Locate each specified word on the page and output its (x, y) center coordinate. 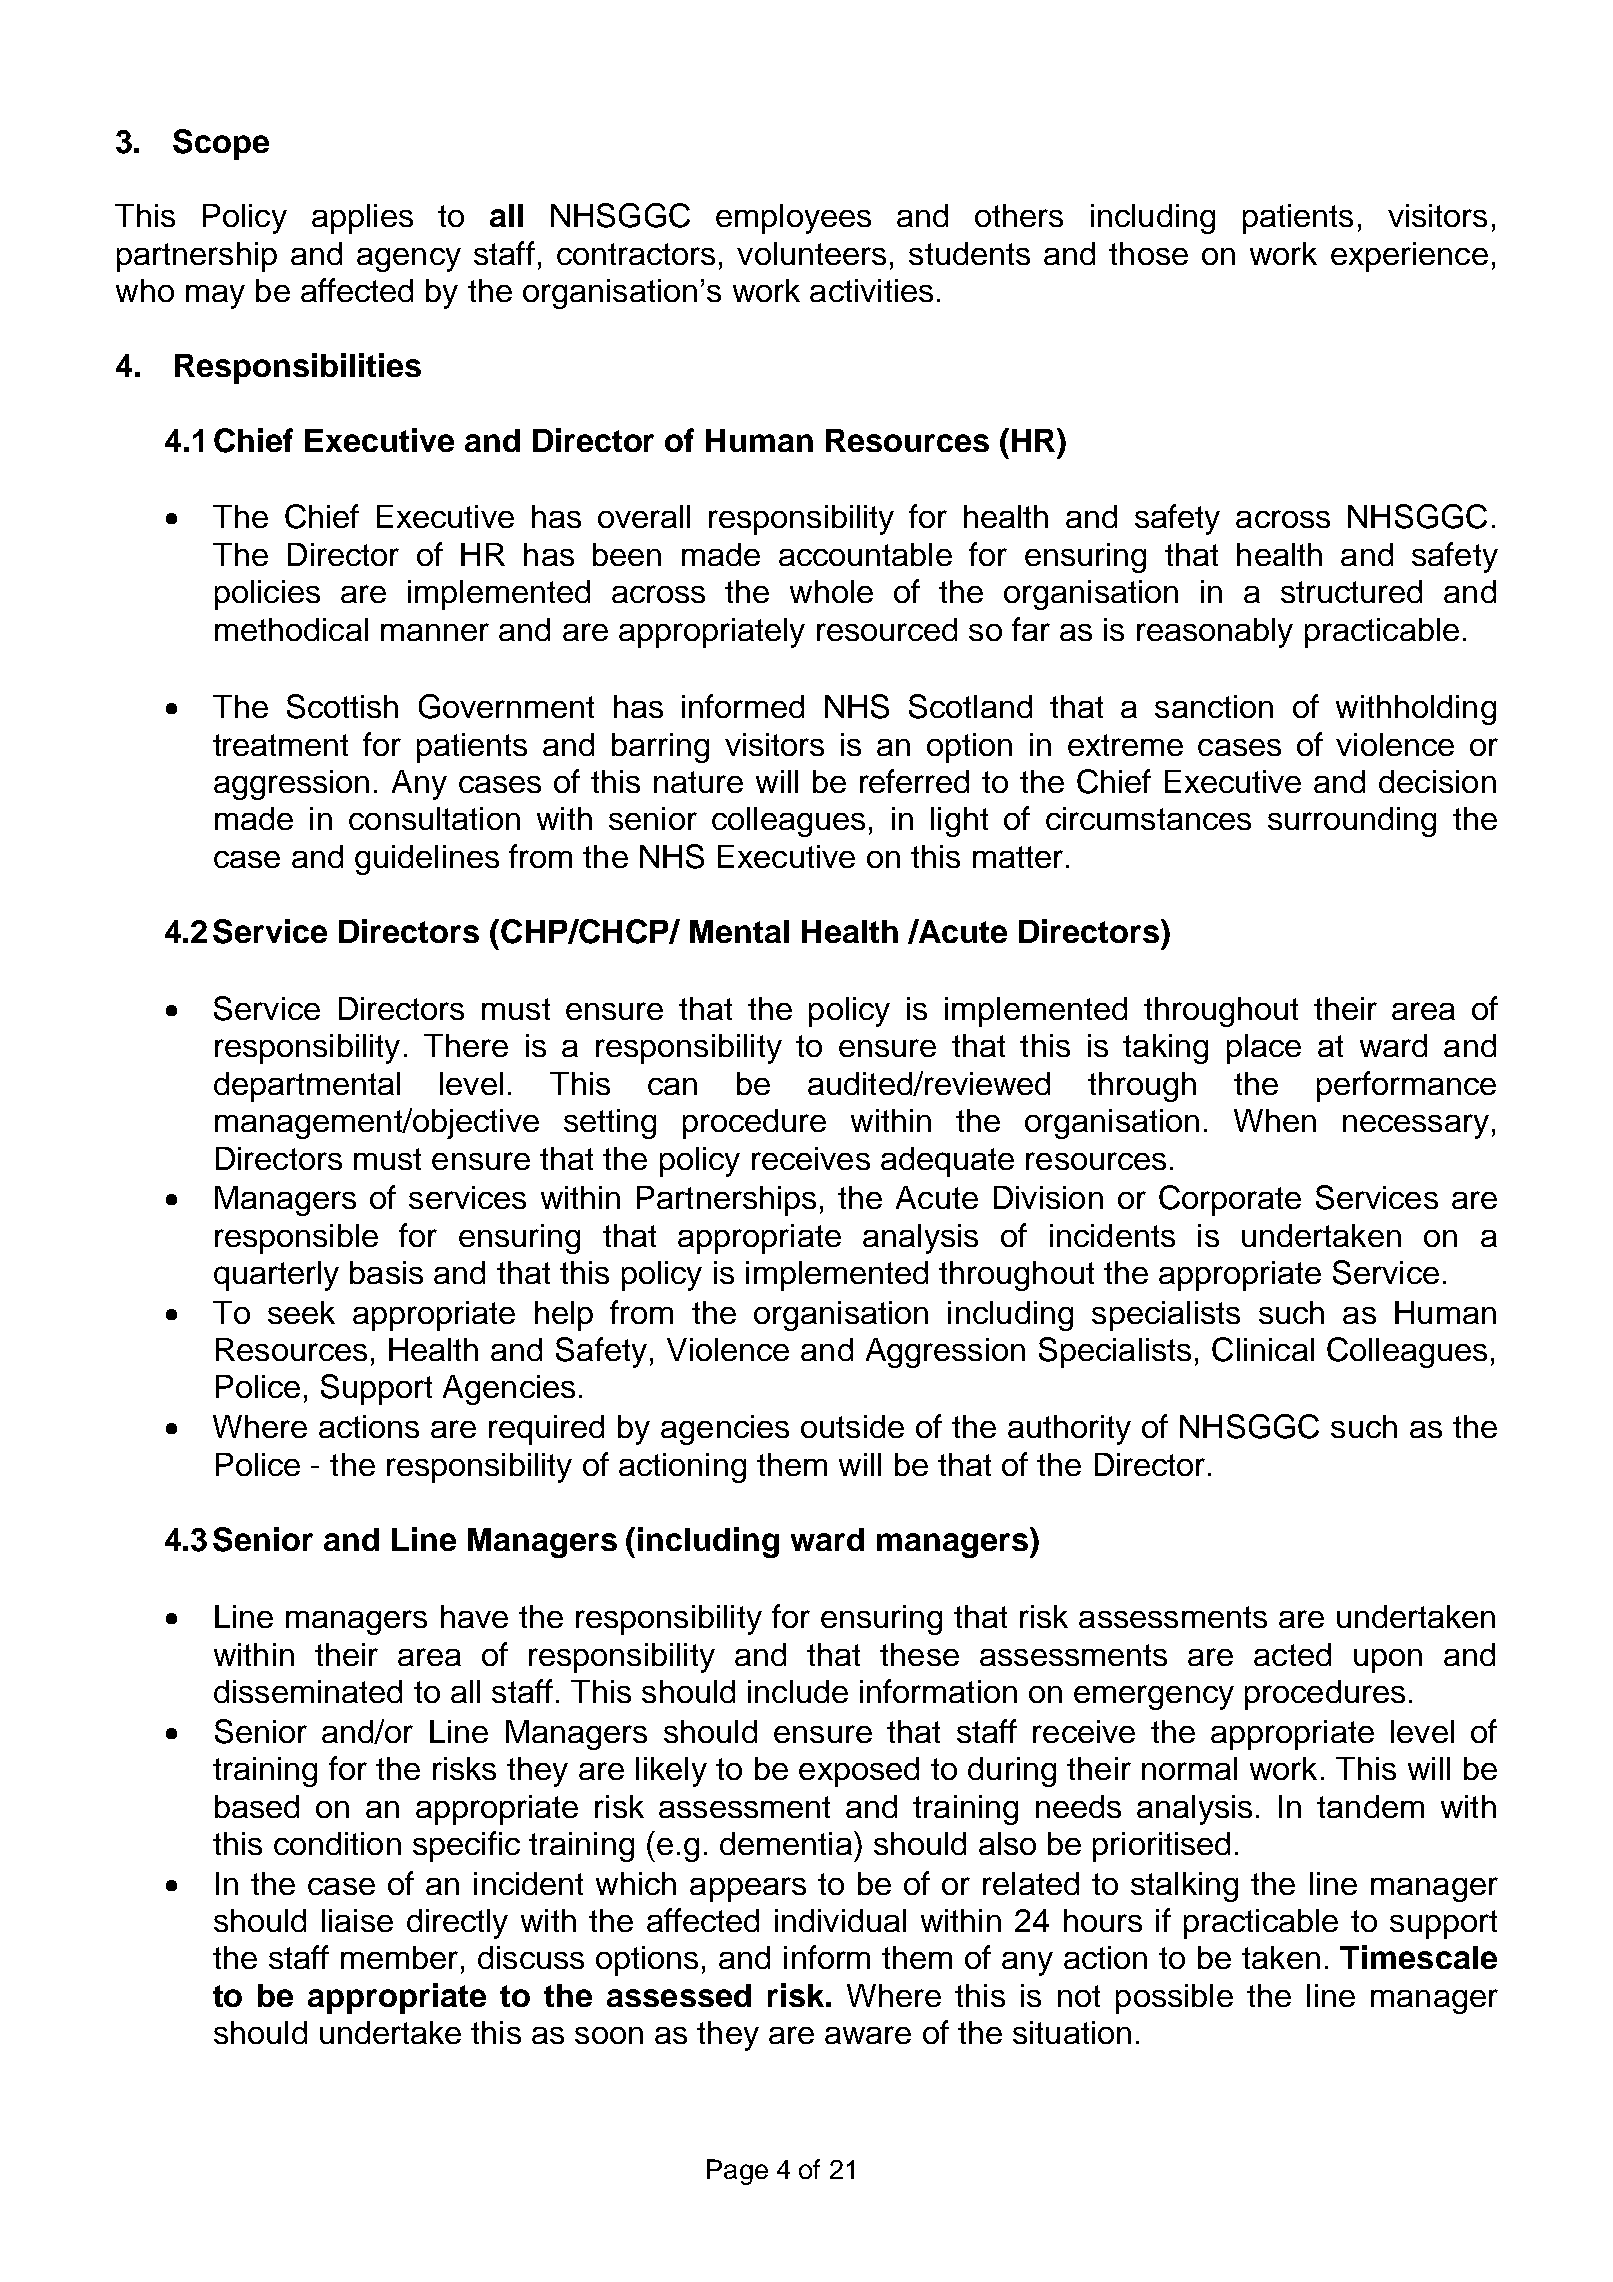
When (1275, 1120)
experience (1409, 257)
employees (793, 219)
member (399, 1957)
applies (362, 219)
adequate (947, 1162)
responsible (296, 1239)
